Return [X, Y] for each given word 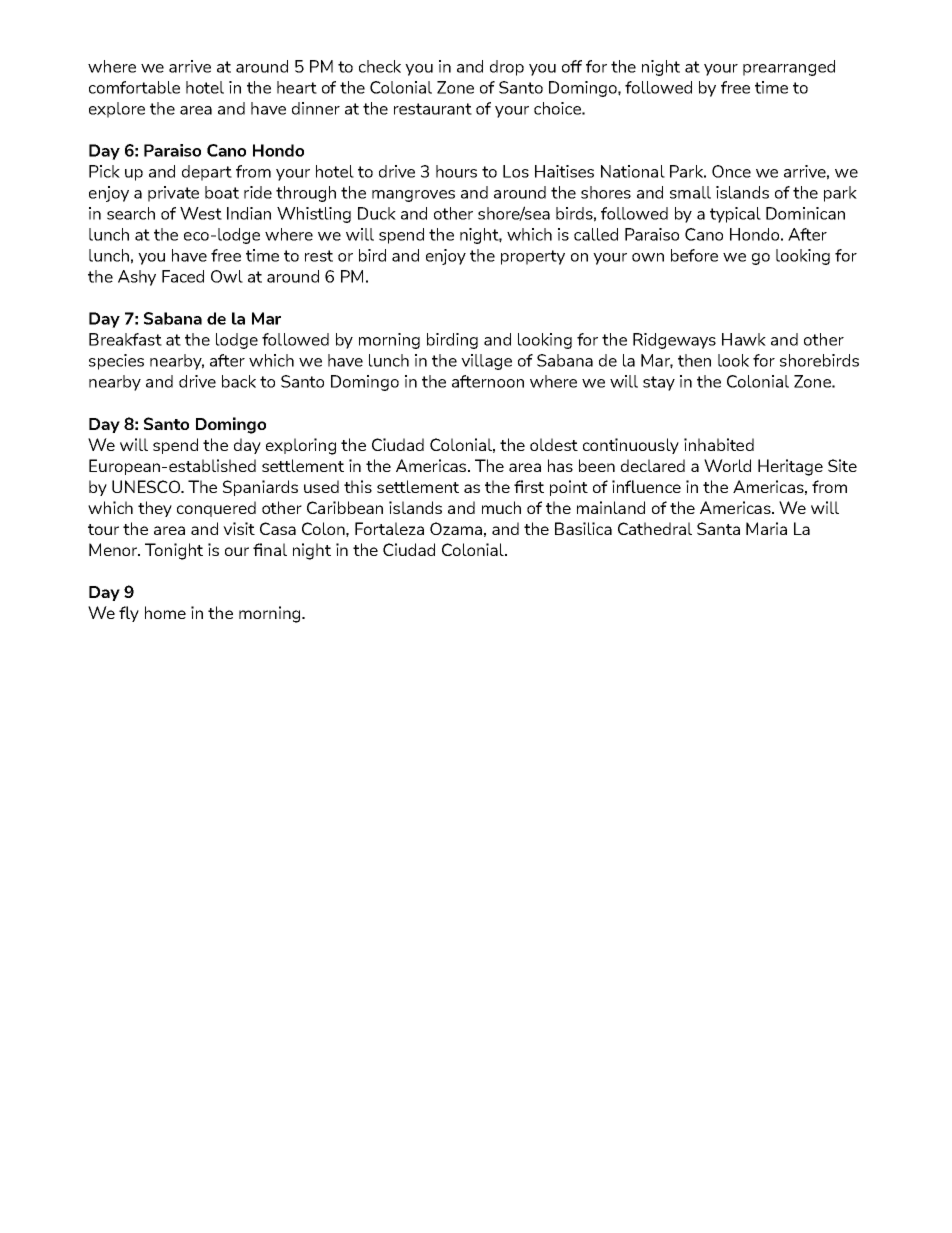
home [165, 612]
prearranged [789, 68]
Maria [766, 528]
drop [507, 68]
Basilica [583, 528]
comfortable [134, 87]
